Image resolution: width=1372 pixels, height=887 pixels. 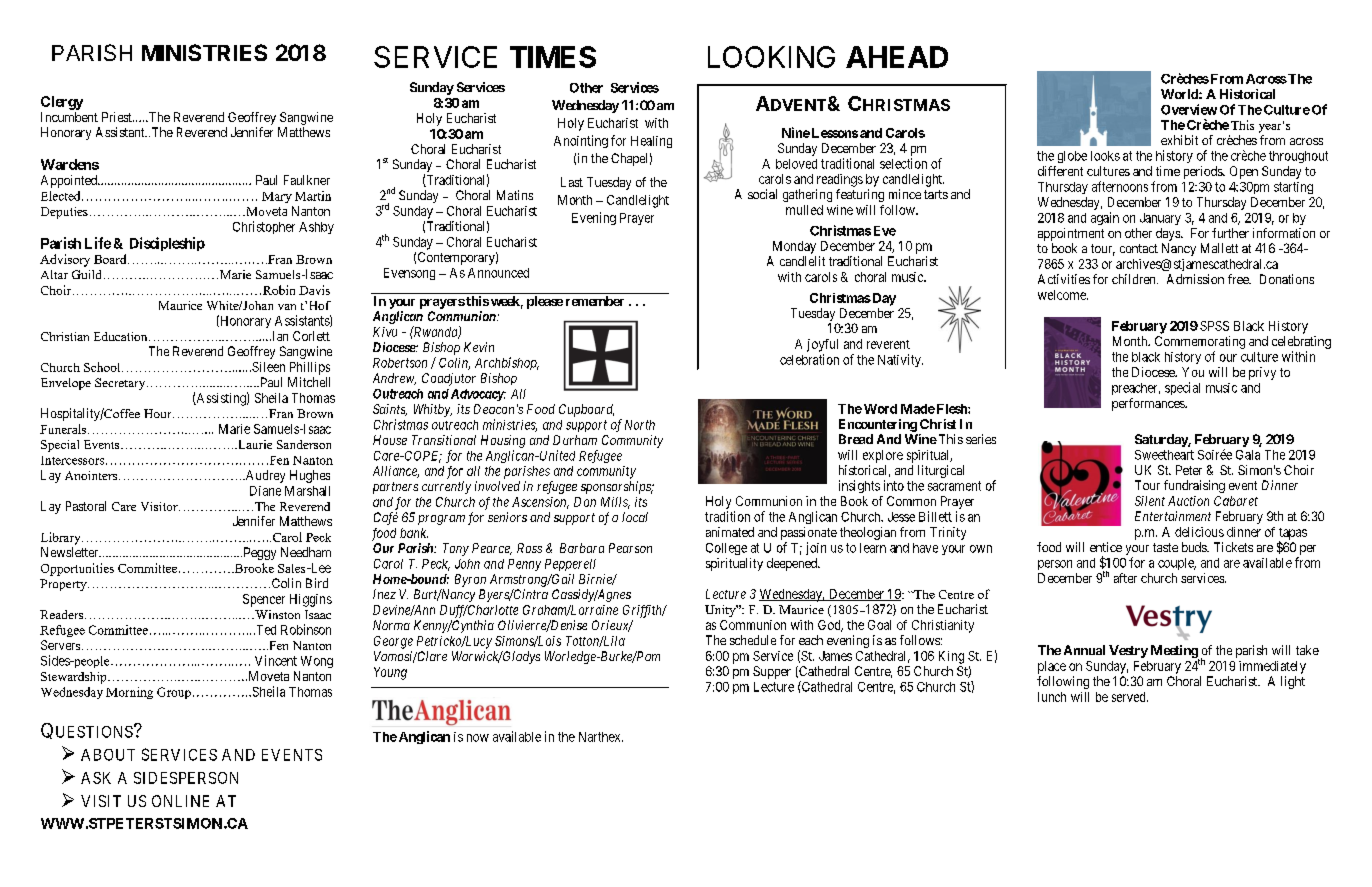 I want to click on Healing, so click(x=651, y=142).
